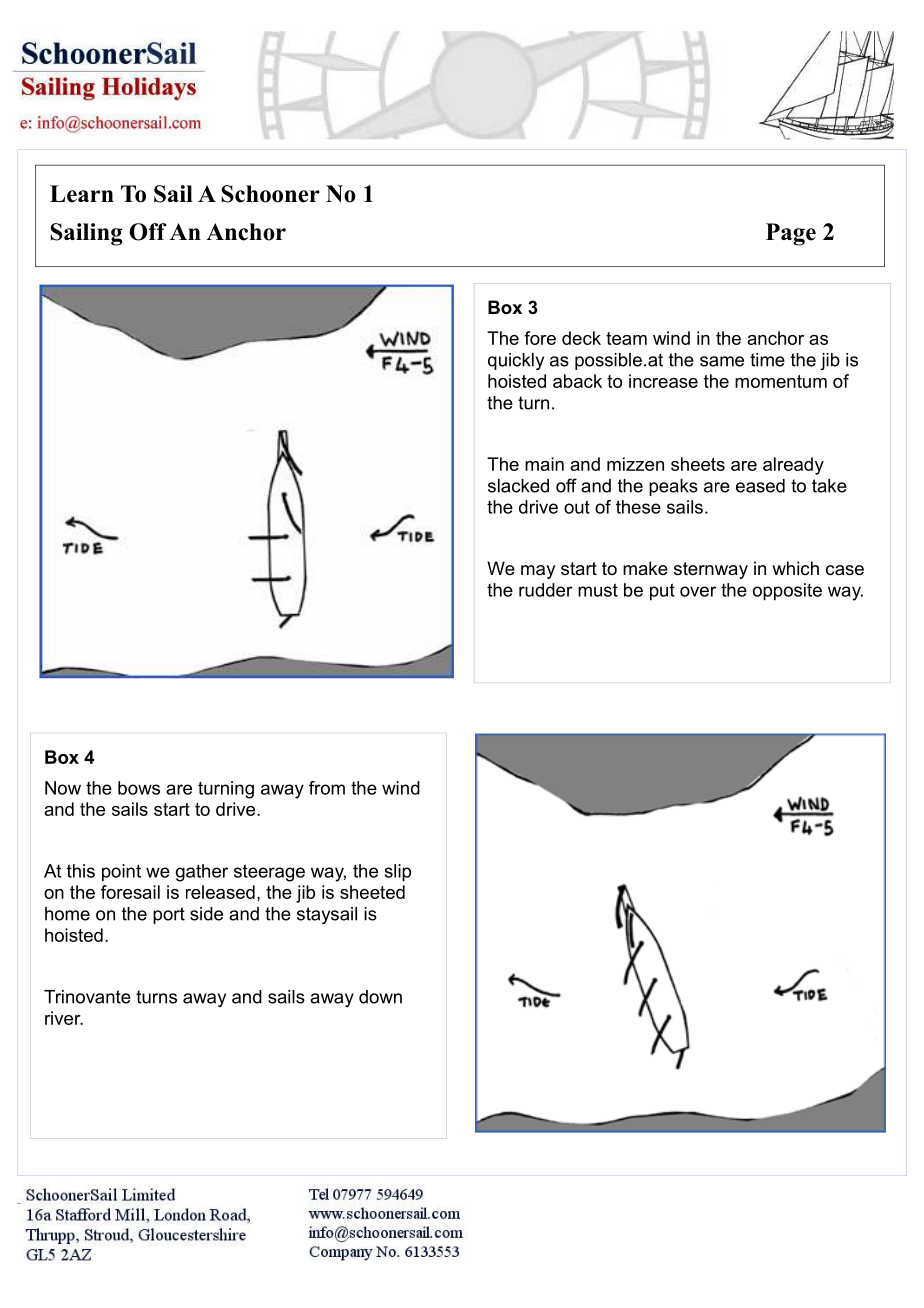 The width and height of the screenshot is (924, 1308). What do you see at coordinates (398, 873) in the screenshot?
I see `slip` at bounding box center [398, 873].
